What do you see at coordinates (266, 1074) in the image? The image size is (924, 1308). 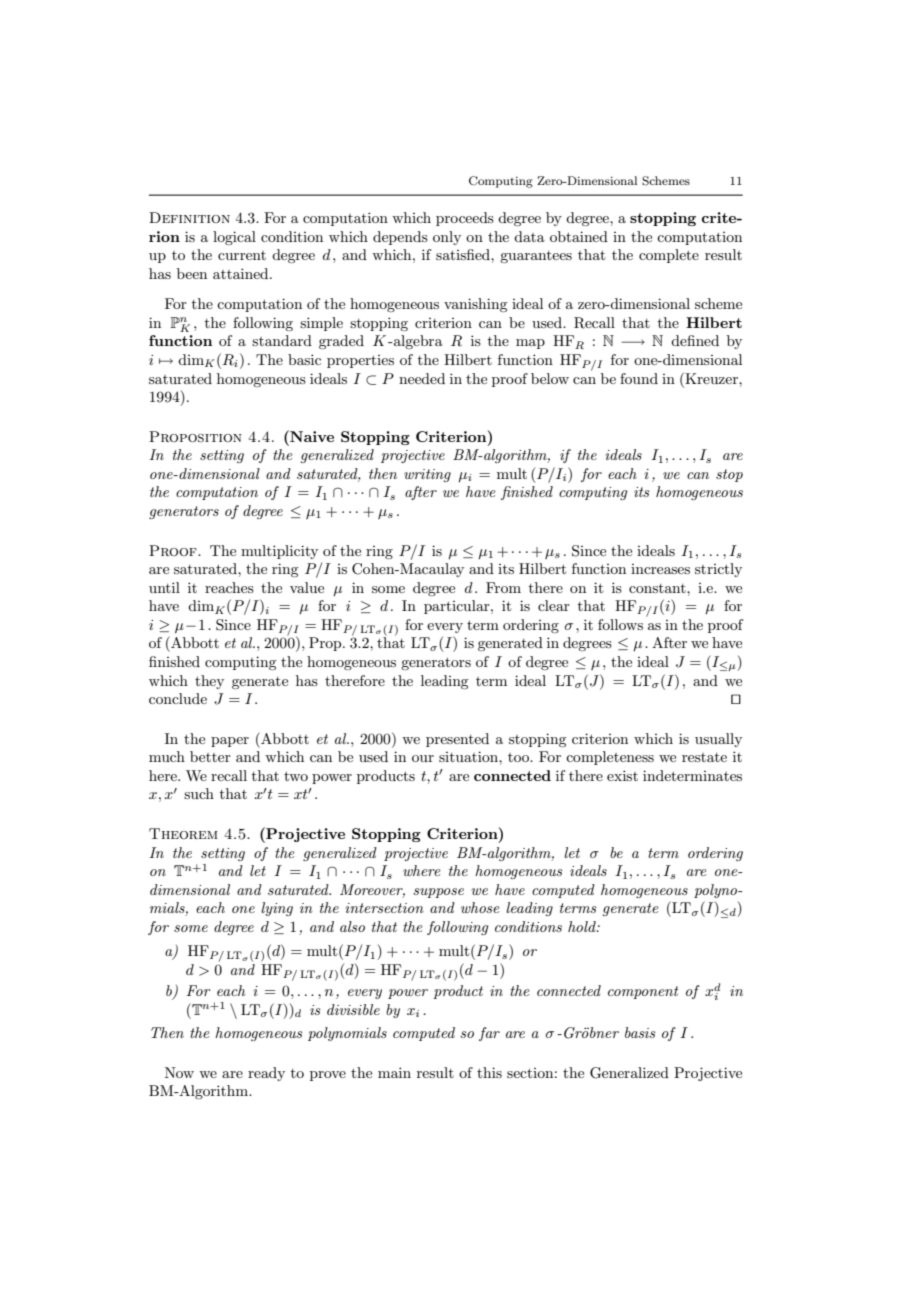 I see `ready` at bounding box center [266, 1074].
